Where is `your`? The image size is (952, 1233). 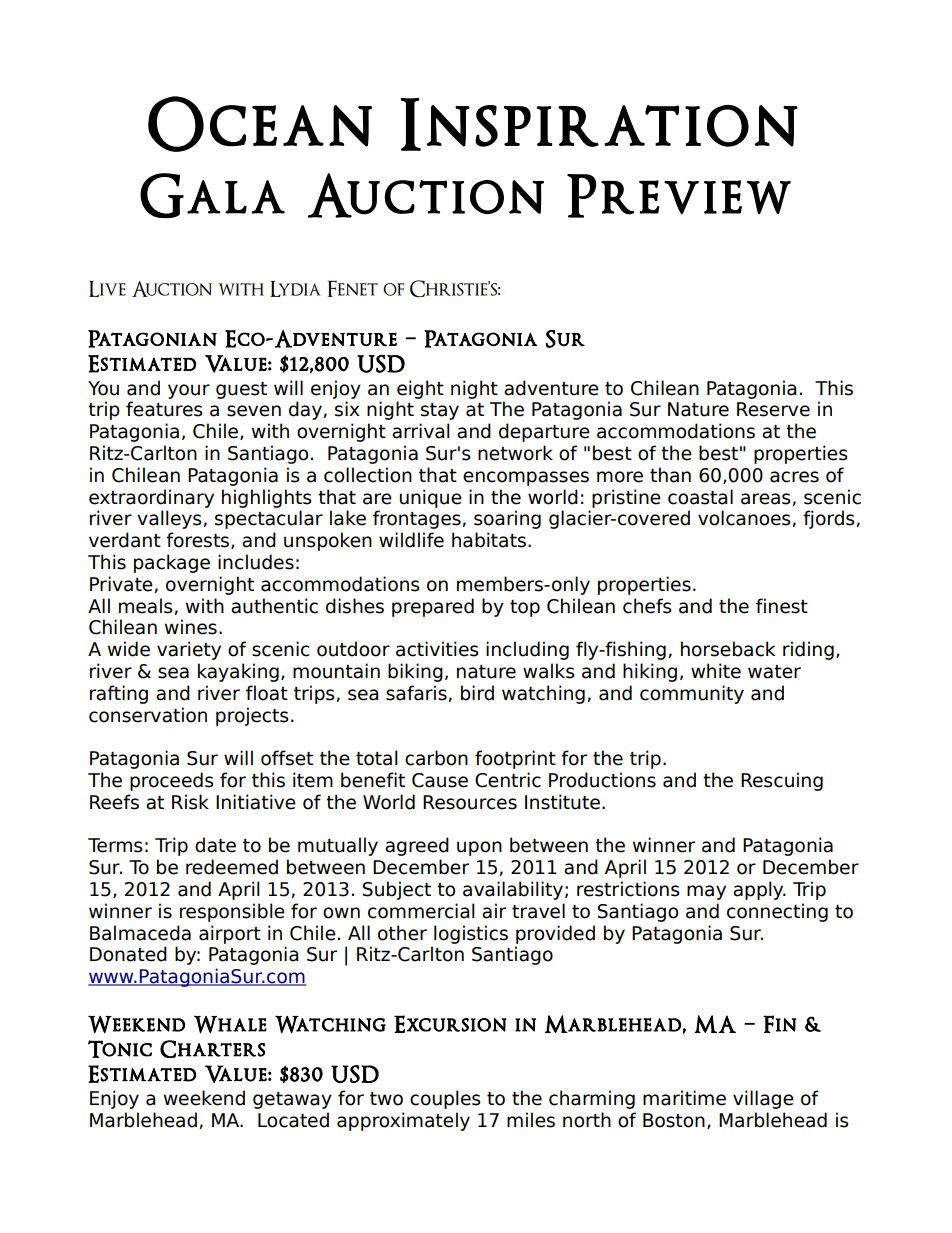 your is located at coordinates (189, 391).
